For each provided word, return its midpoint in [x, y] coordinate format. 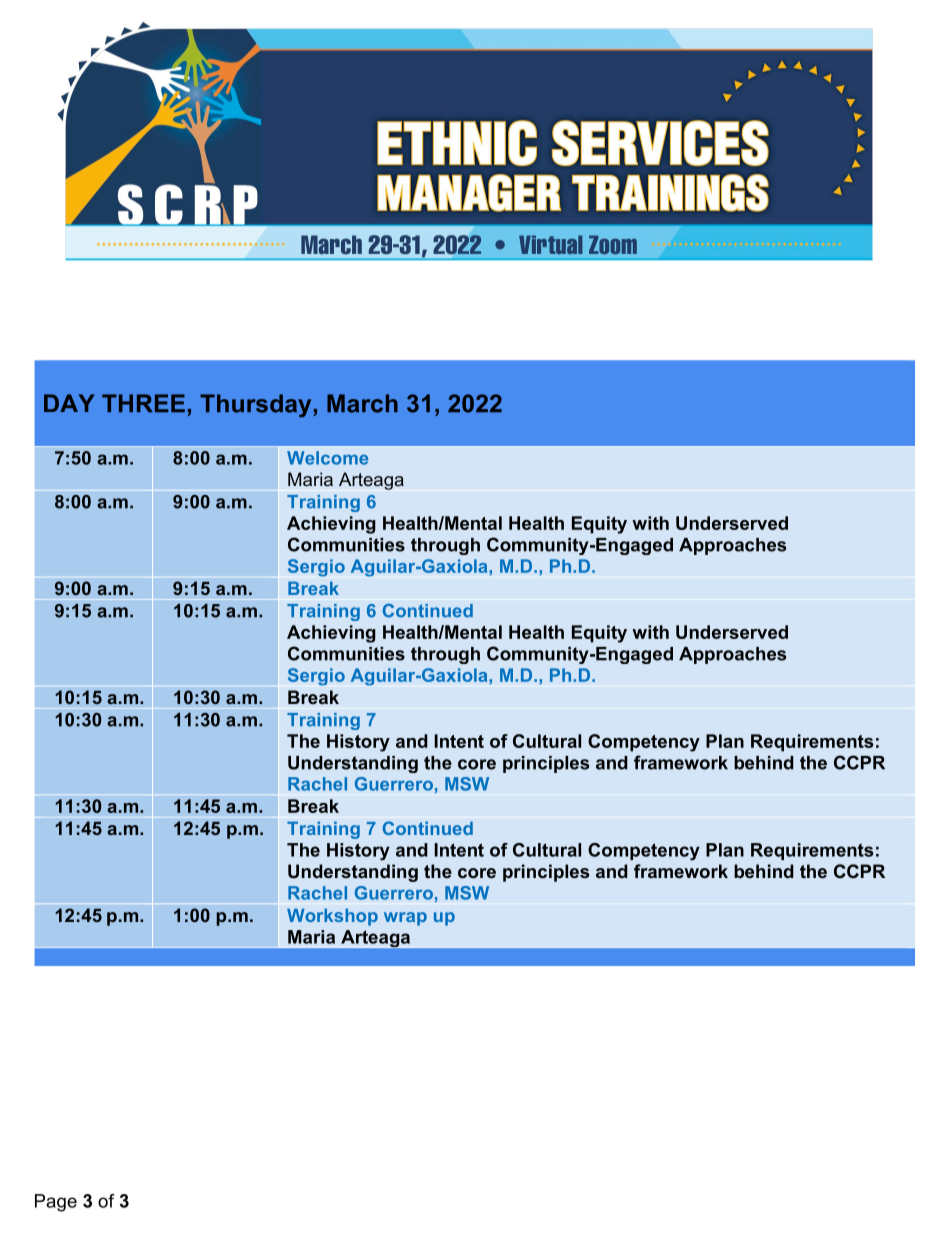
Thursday [255, 405]
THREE [143, 403]
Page [56, 1203]
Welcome [327, 458]
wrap [405, 919]
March [362, 403]
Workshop [332, 917]
